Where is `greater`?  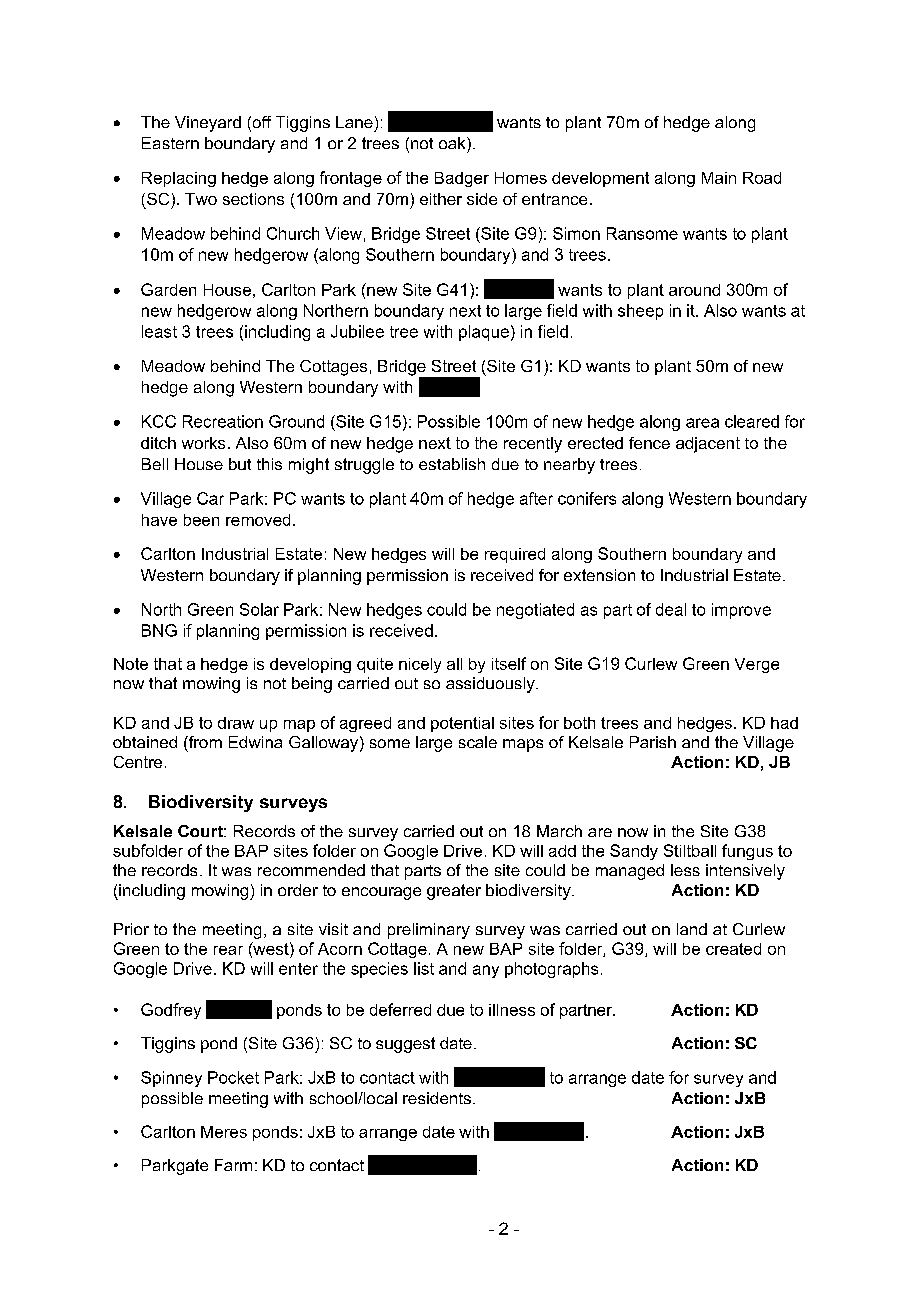 greater is located at coordinates (454, 892).
